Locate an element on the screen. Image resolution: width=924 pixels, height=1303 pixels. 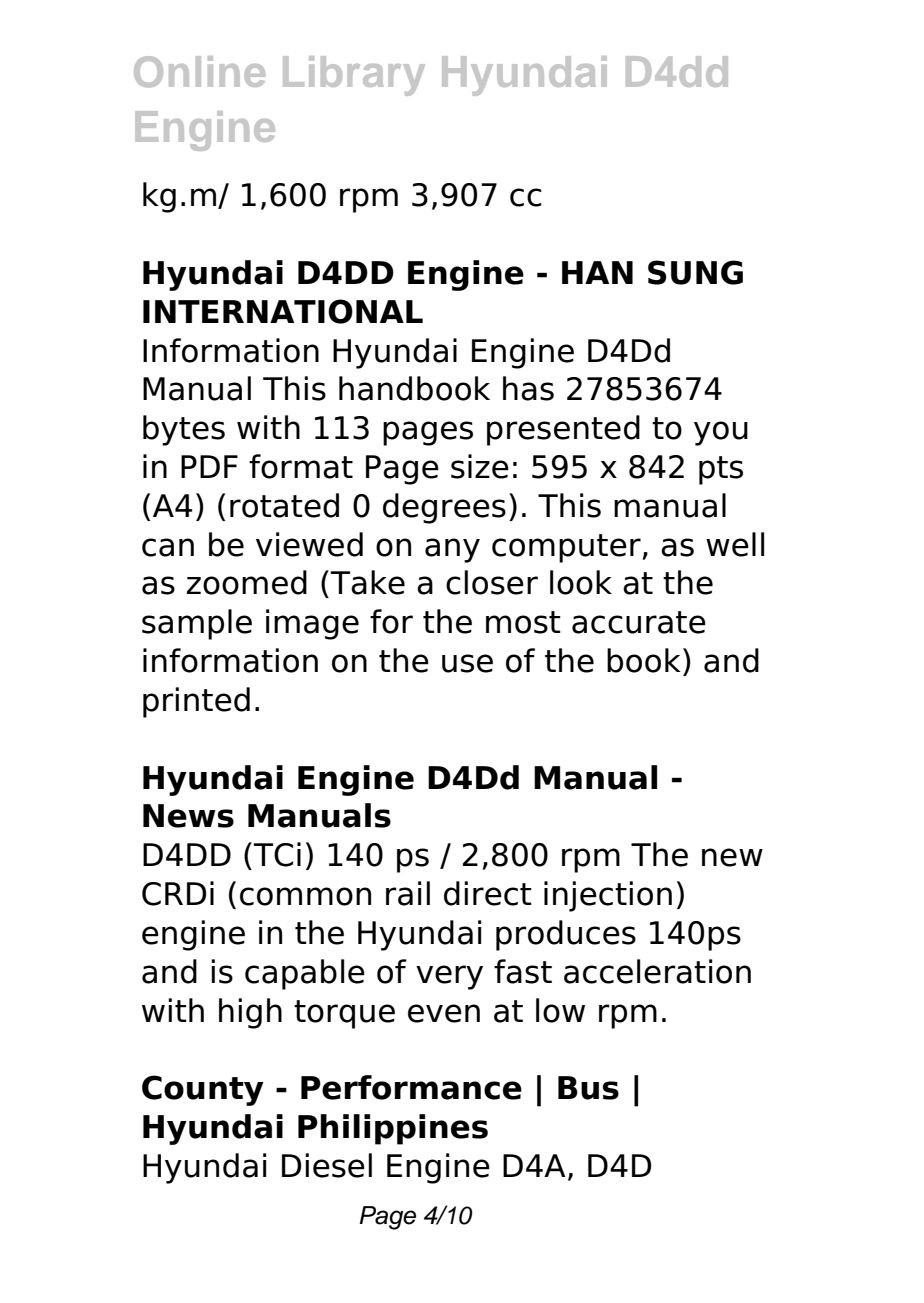
printed is located at coordinates (196, 702).
